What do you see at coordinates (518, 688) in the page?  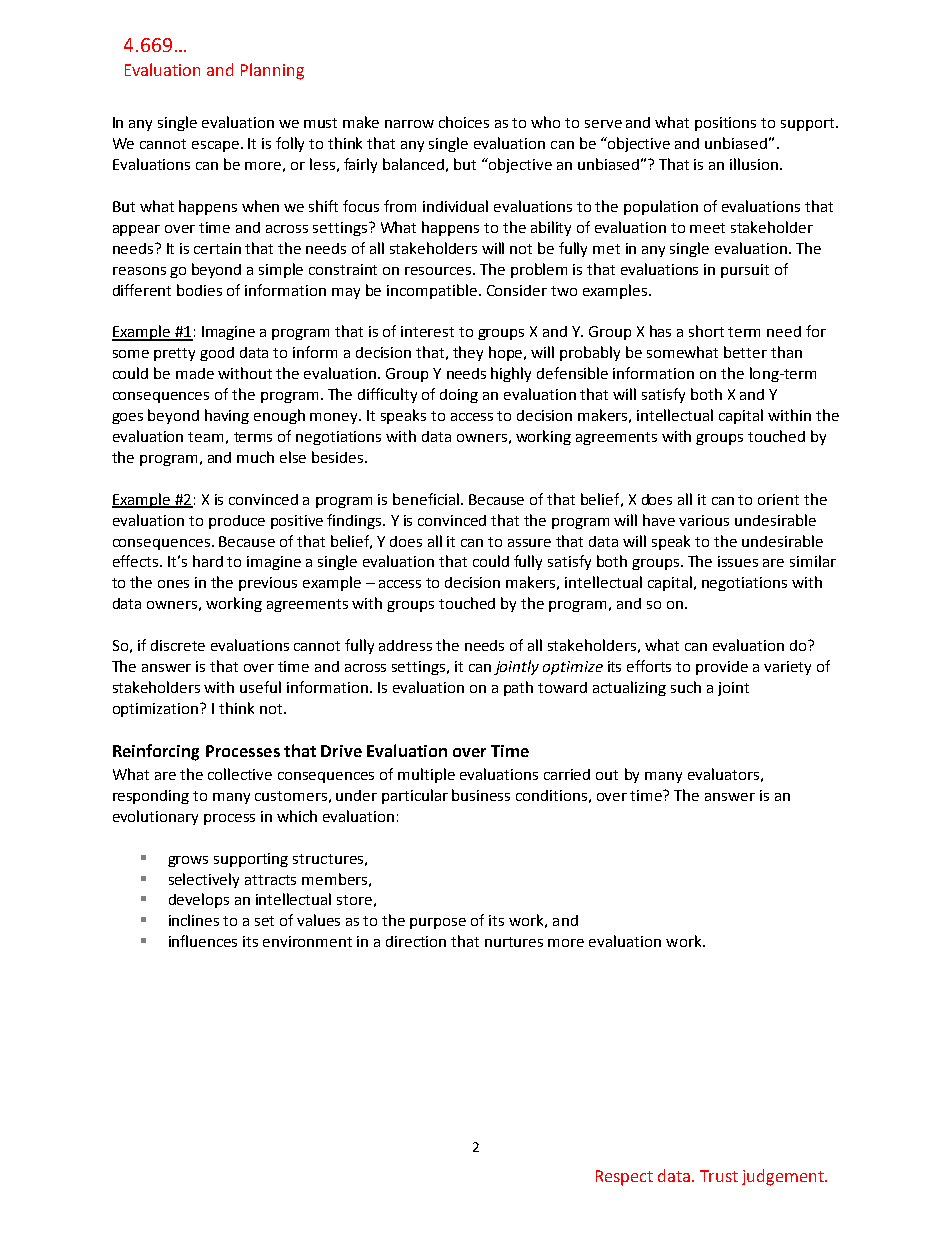 I see `path` at bounding box center [518, 688].
